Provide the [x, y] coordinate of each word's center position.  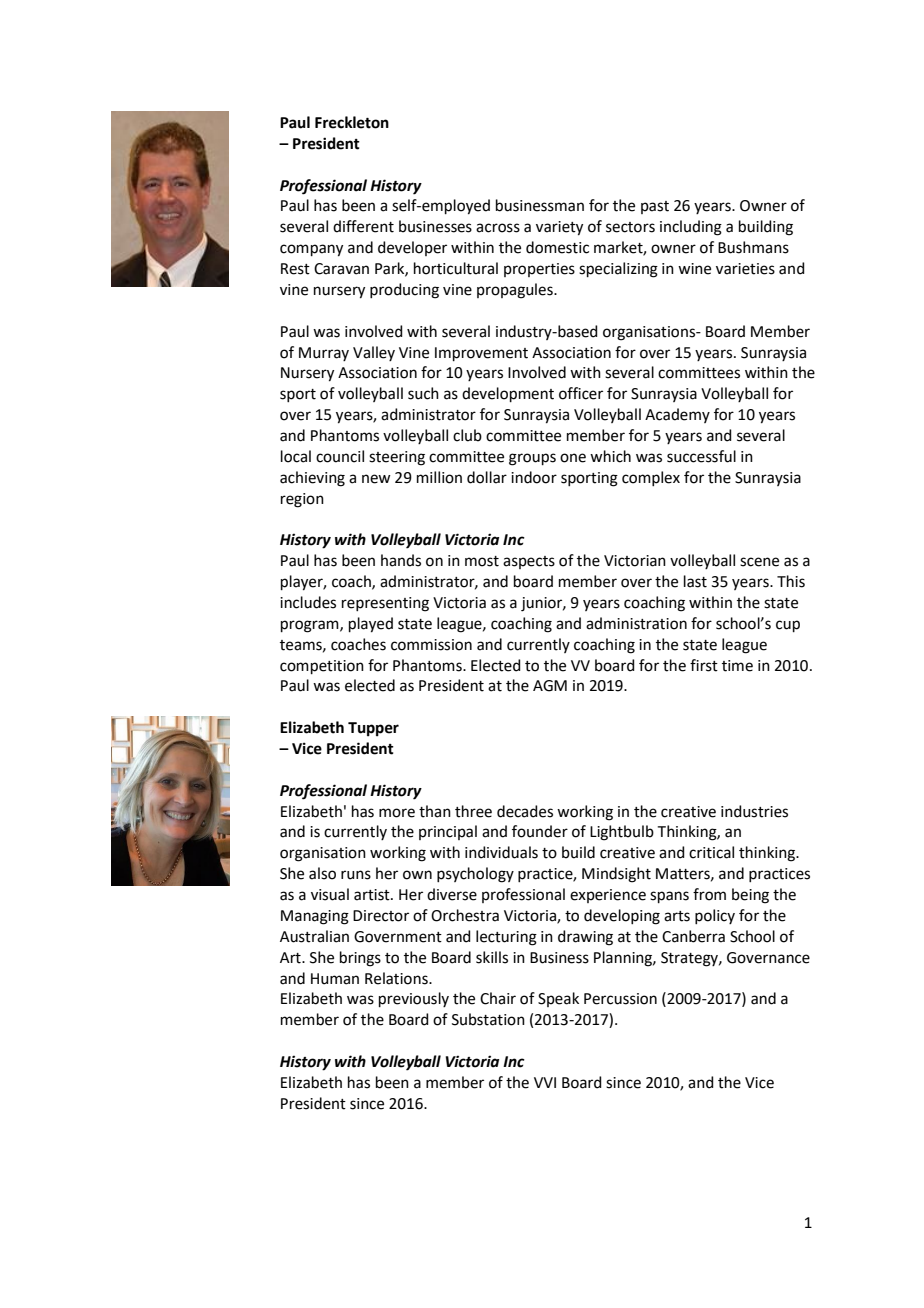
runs [356, 875]
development [508, 394]
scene [759, 562]
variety [559, 228]
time [737, 666]
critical [711, 852]
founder [540, 831]
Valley [374, 353]
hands [401, 560]
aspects [529, 562]
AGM [550, 686]
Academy [677, 415]
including [691, 228]
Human [335, 979]
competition [322, 667]
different [363, 226]
